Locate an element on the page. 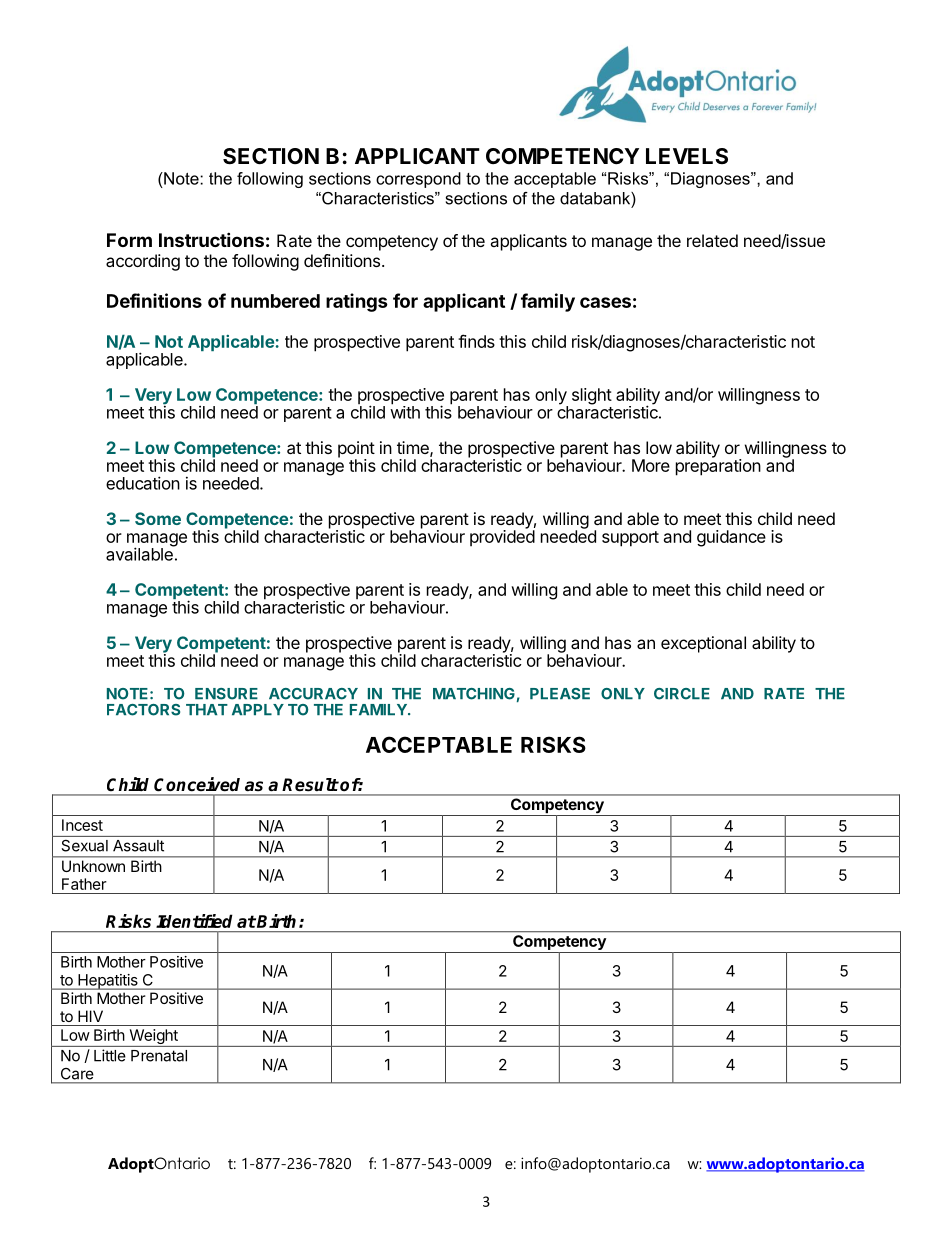 This document has width=952, height=1233. Weight is located at coordinates (153, 1038).
